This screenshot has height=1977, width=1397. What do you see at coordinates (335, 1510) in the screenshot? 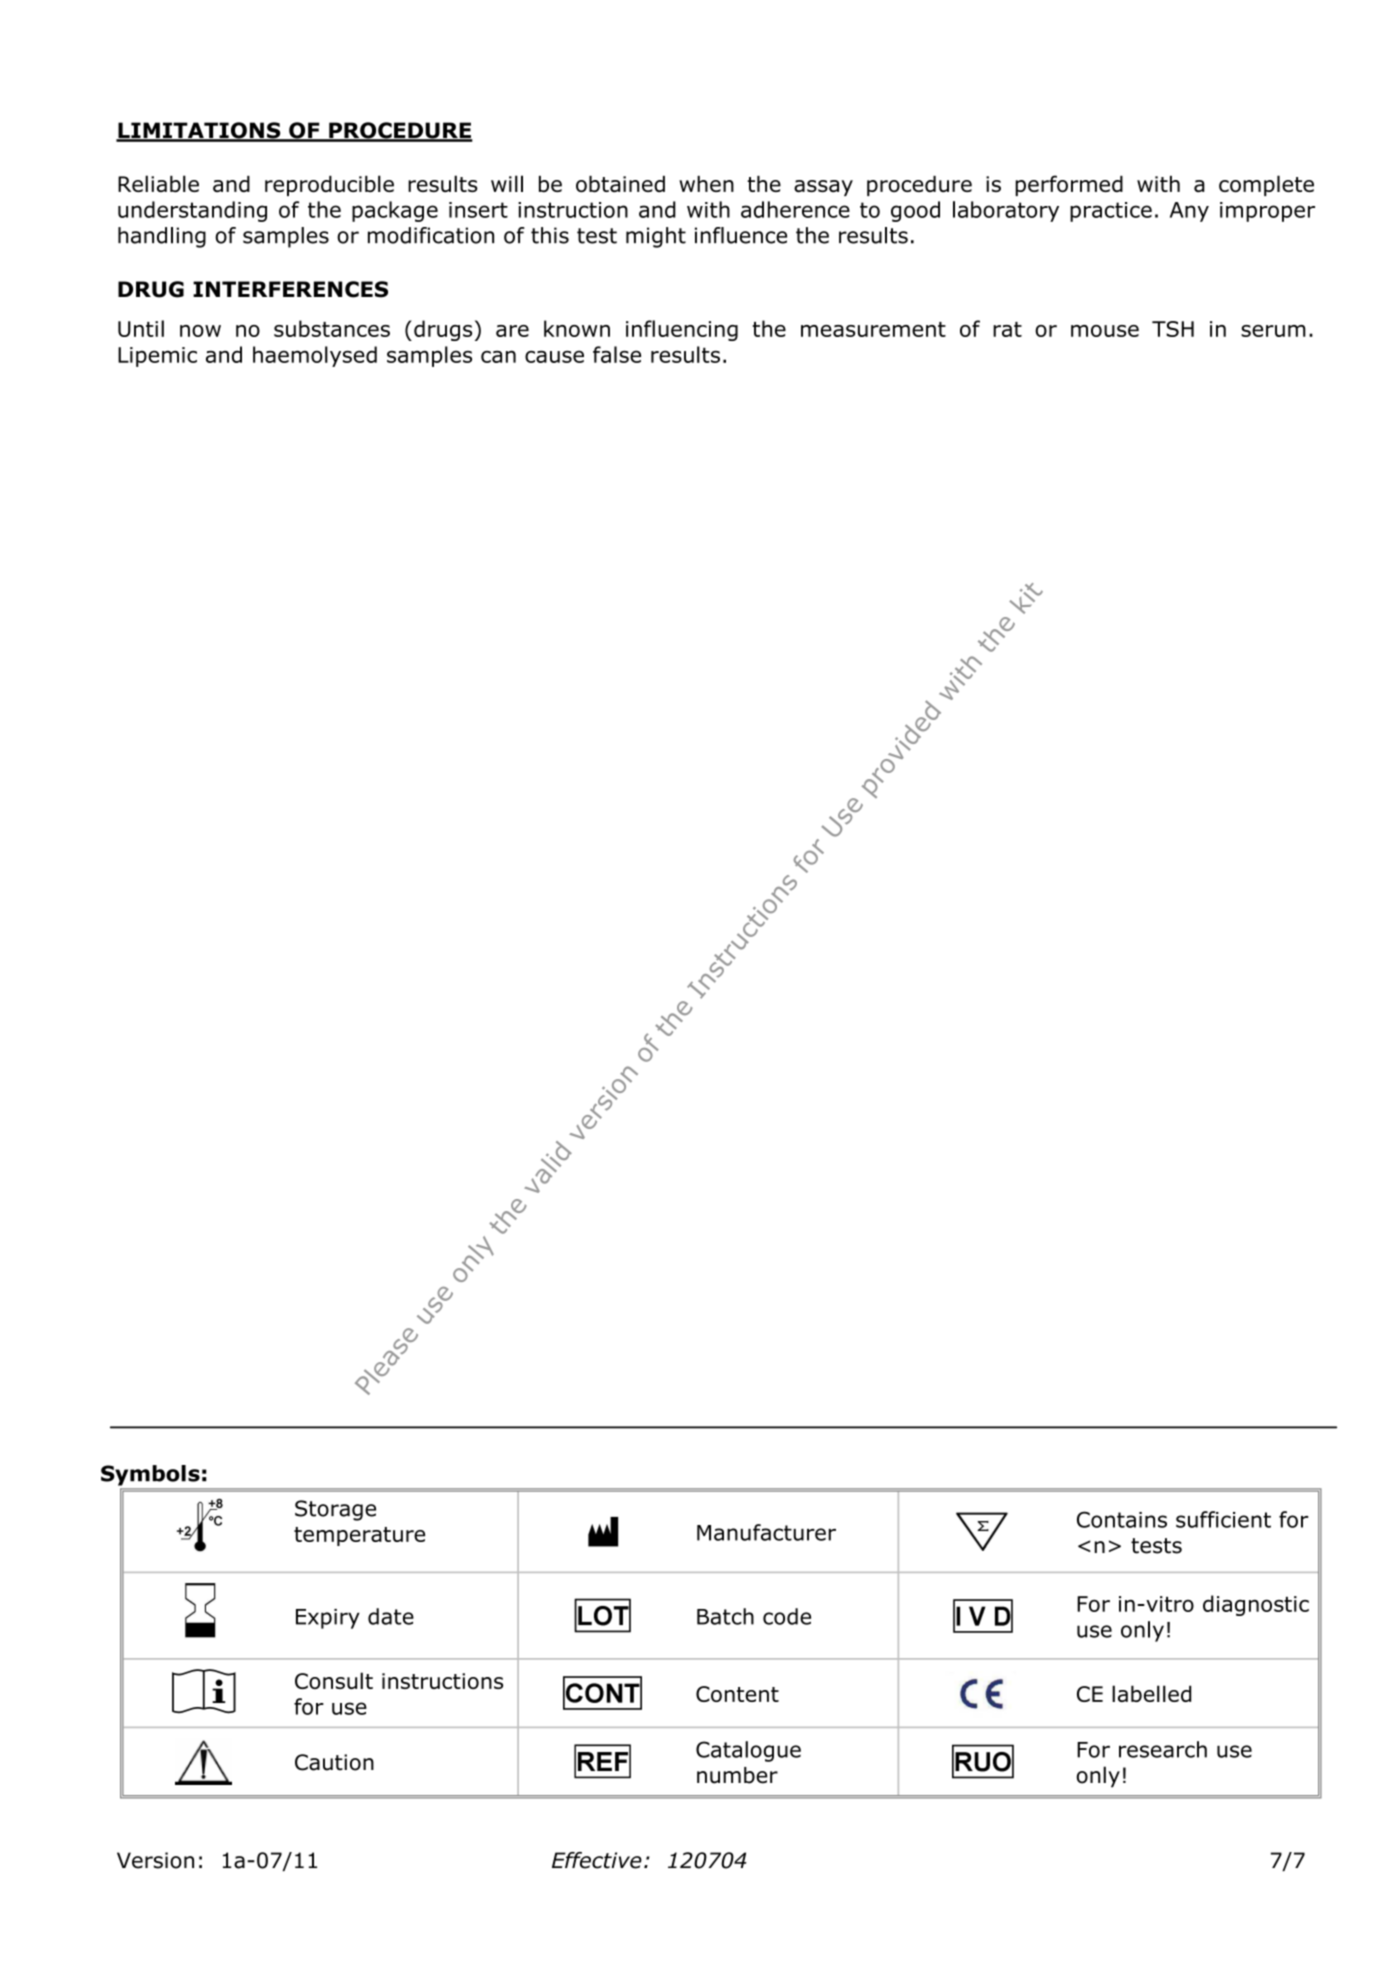
I see `Storage` at bounding box center [335, 1510].
